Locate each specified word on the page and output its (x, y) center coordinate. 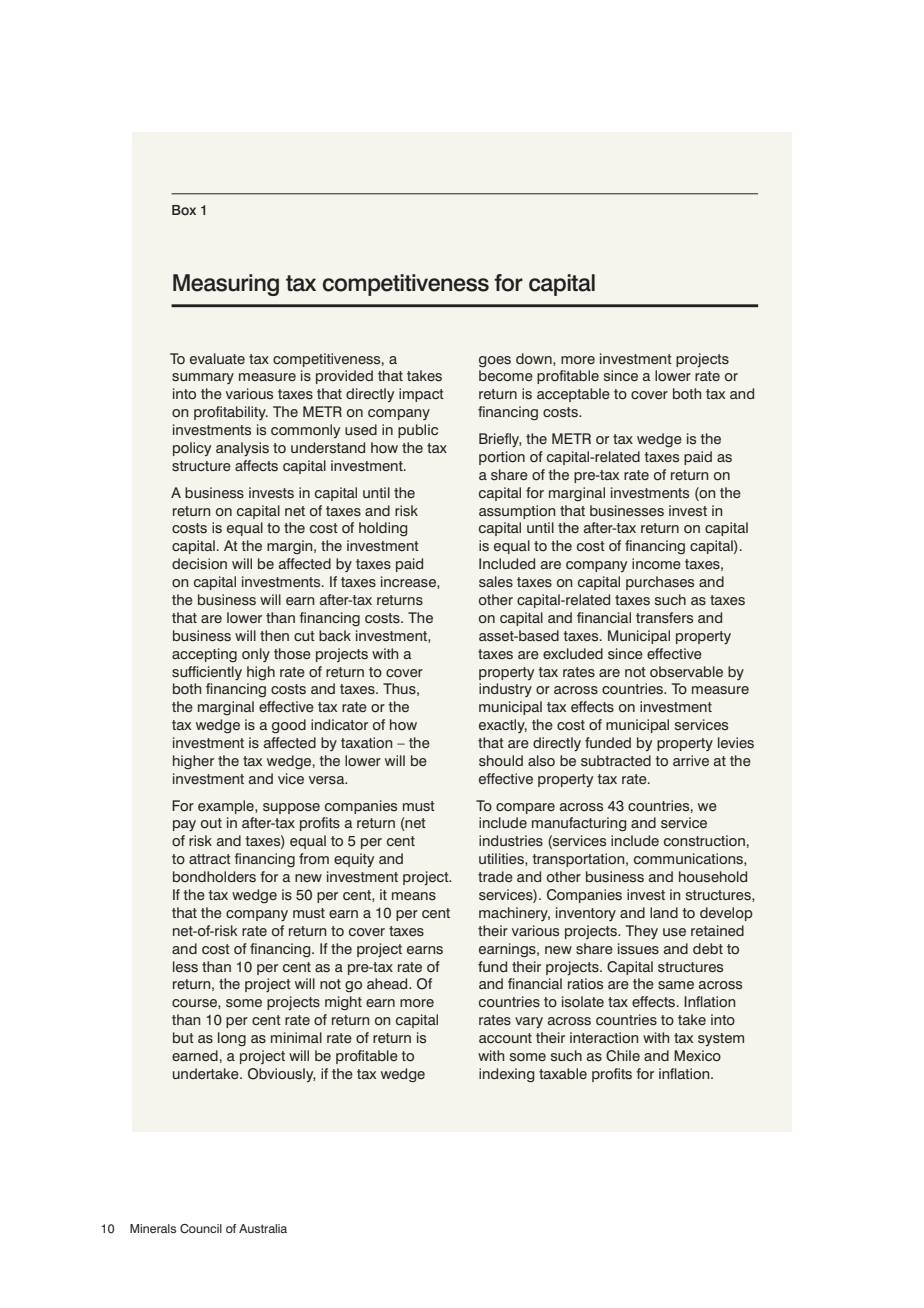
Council (201, 1229)
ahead (388, 983)
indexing (506, 1075)
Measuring (226, 285)
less (185, 967)
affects (256, 466)
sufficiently (207, 673)
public (418, 431)
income (656, 564)
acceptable (573, 395)
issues (638, 949)
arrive (691, 760)
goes (495, 361)
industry (505, 690)
